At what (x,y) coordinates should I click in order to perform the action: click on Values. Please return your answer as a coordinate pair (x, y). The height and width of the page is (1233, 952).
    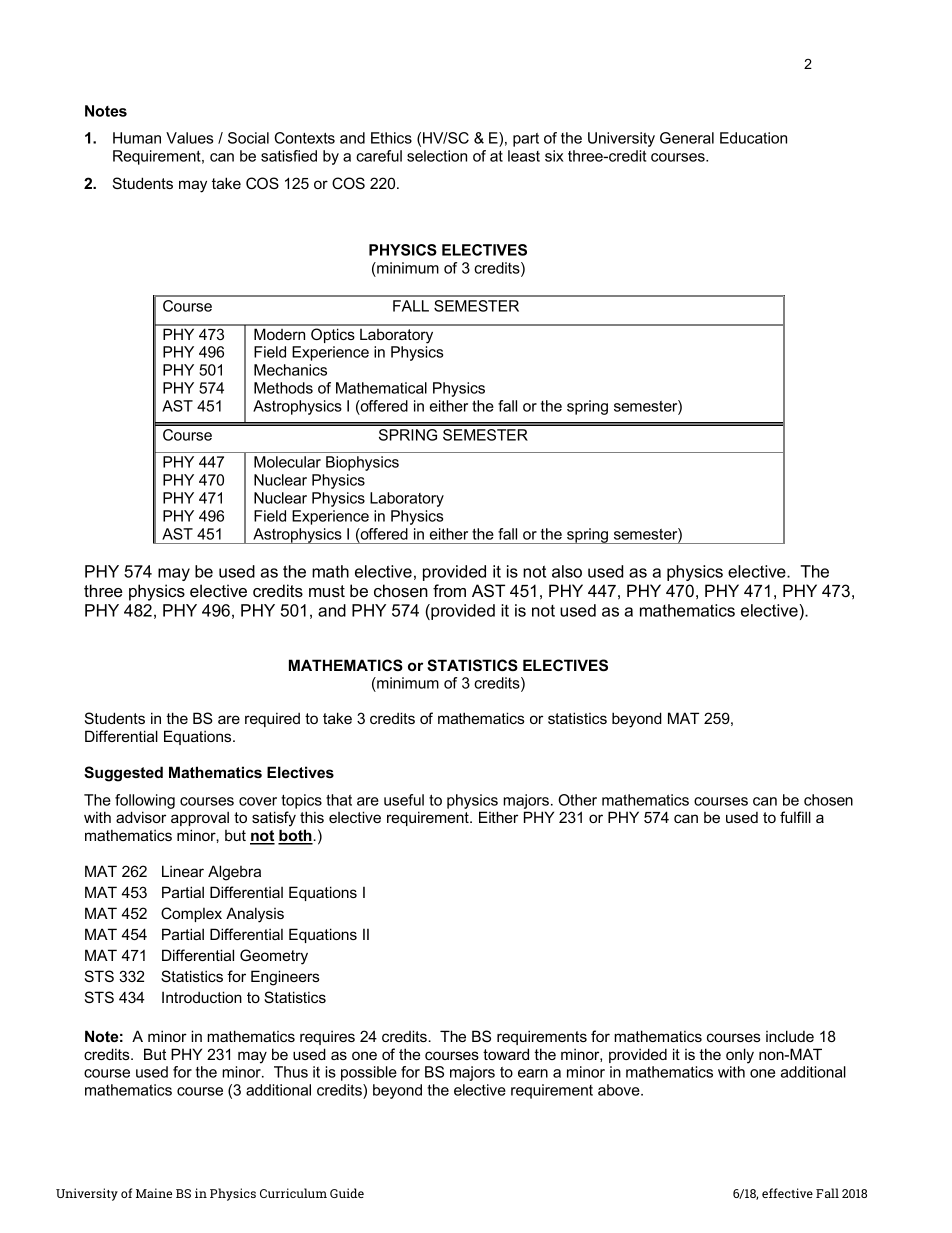
    Looking at the image, I should click on (189, 138).
